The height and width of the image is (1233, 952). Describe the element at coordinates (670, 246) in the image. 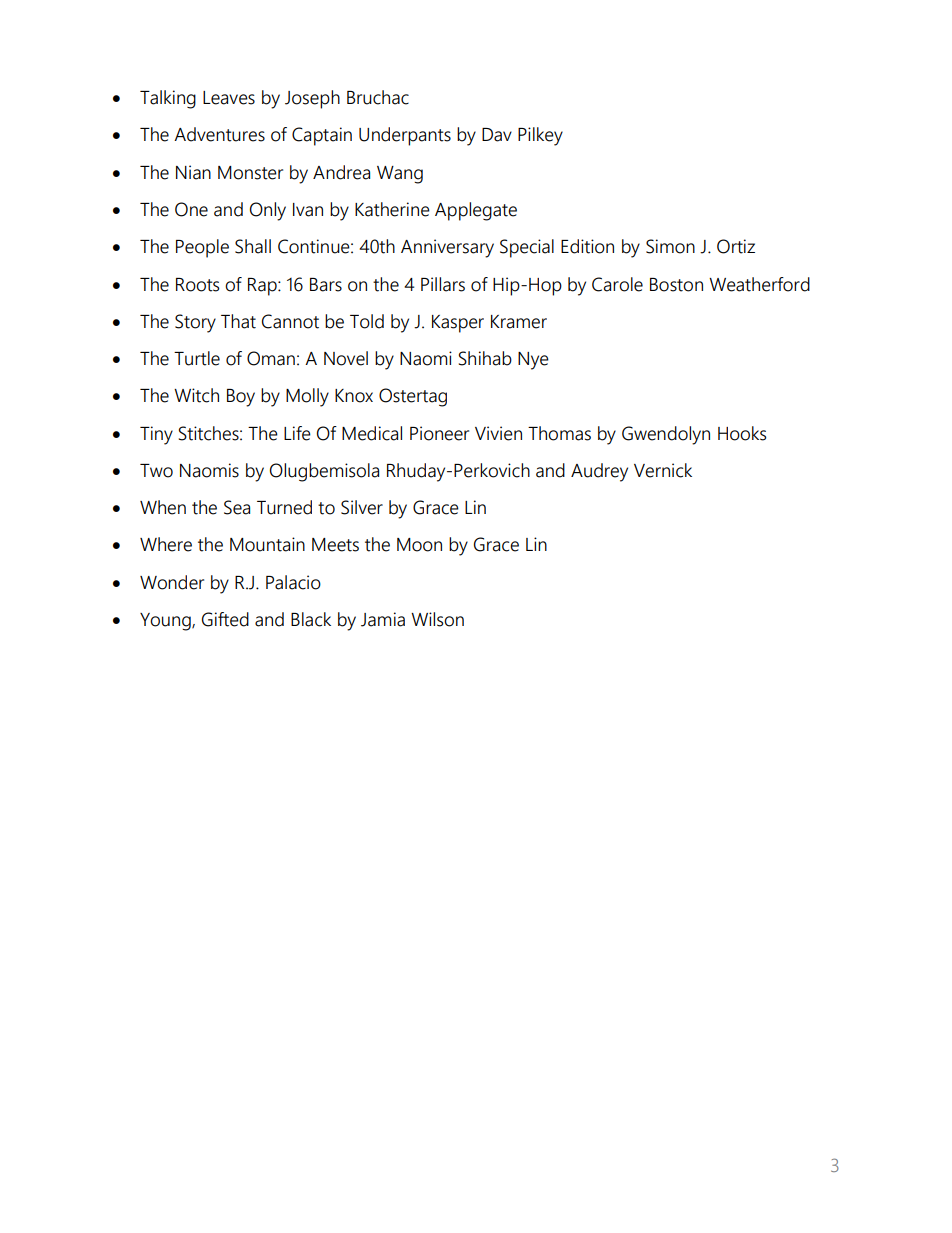

I see `Simon` at that location.
